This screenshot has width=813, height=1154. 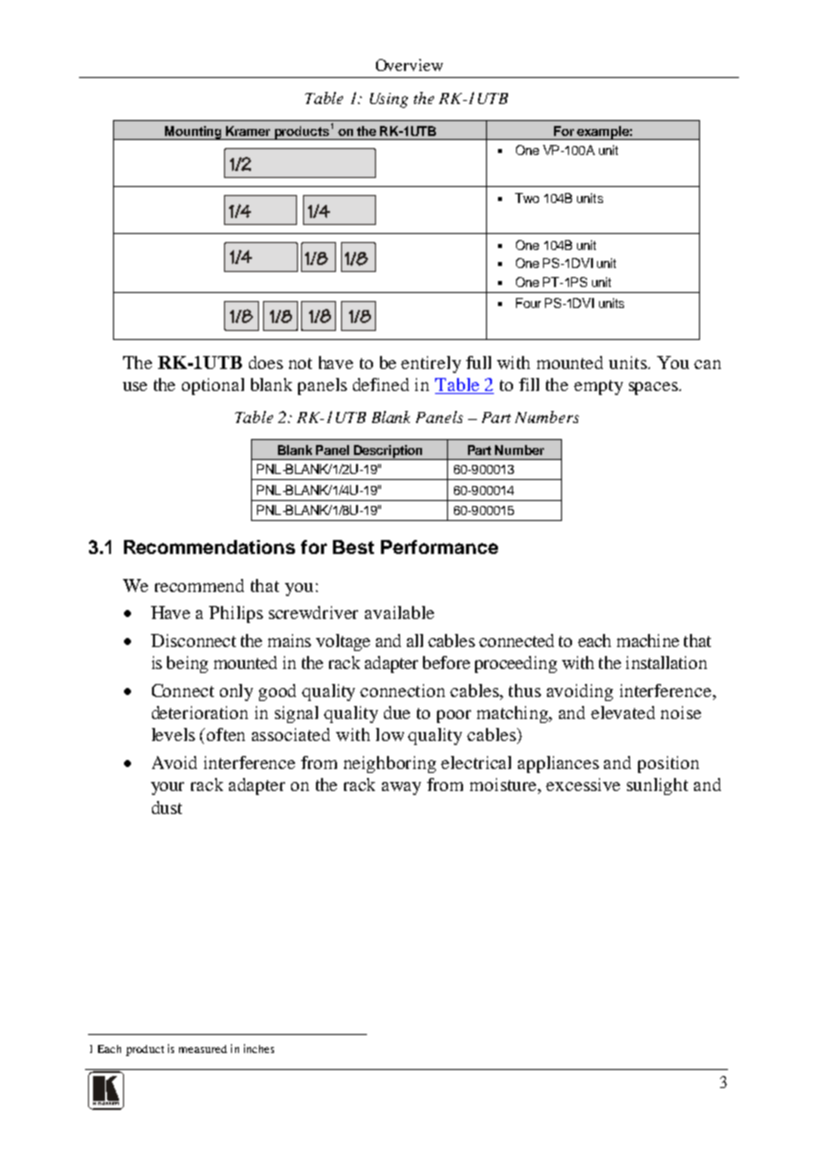 I want to click on measured, so click(x=203, y=1049).
